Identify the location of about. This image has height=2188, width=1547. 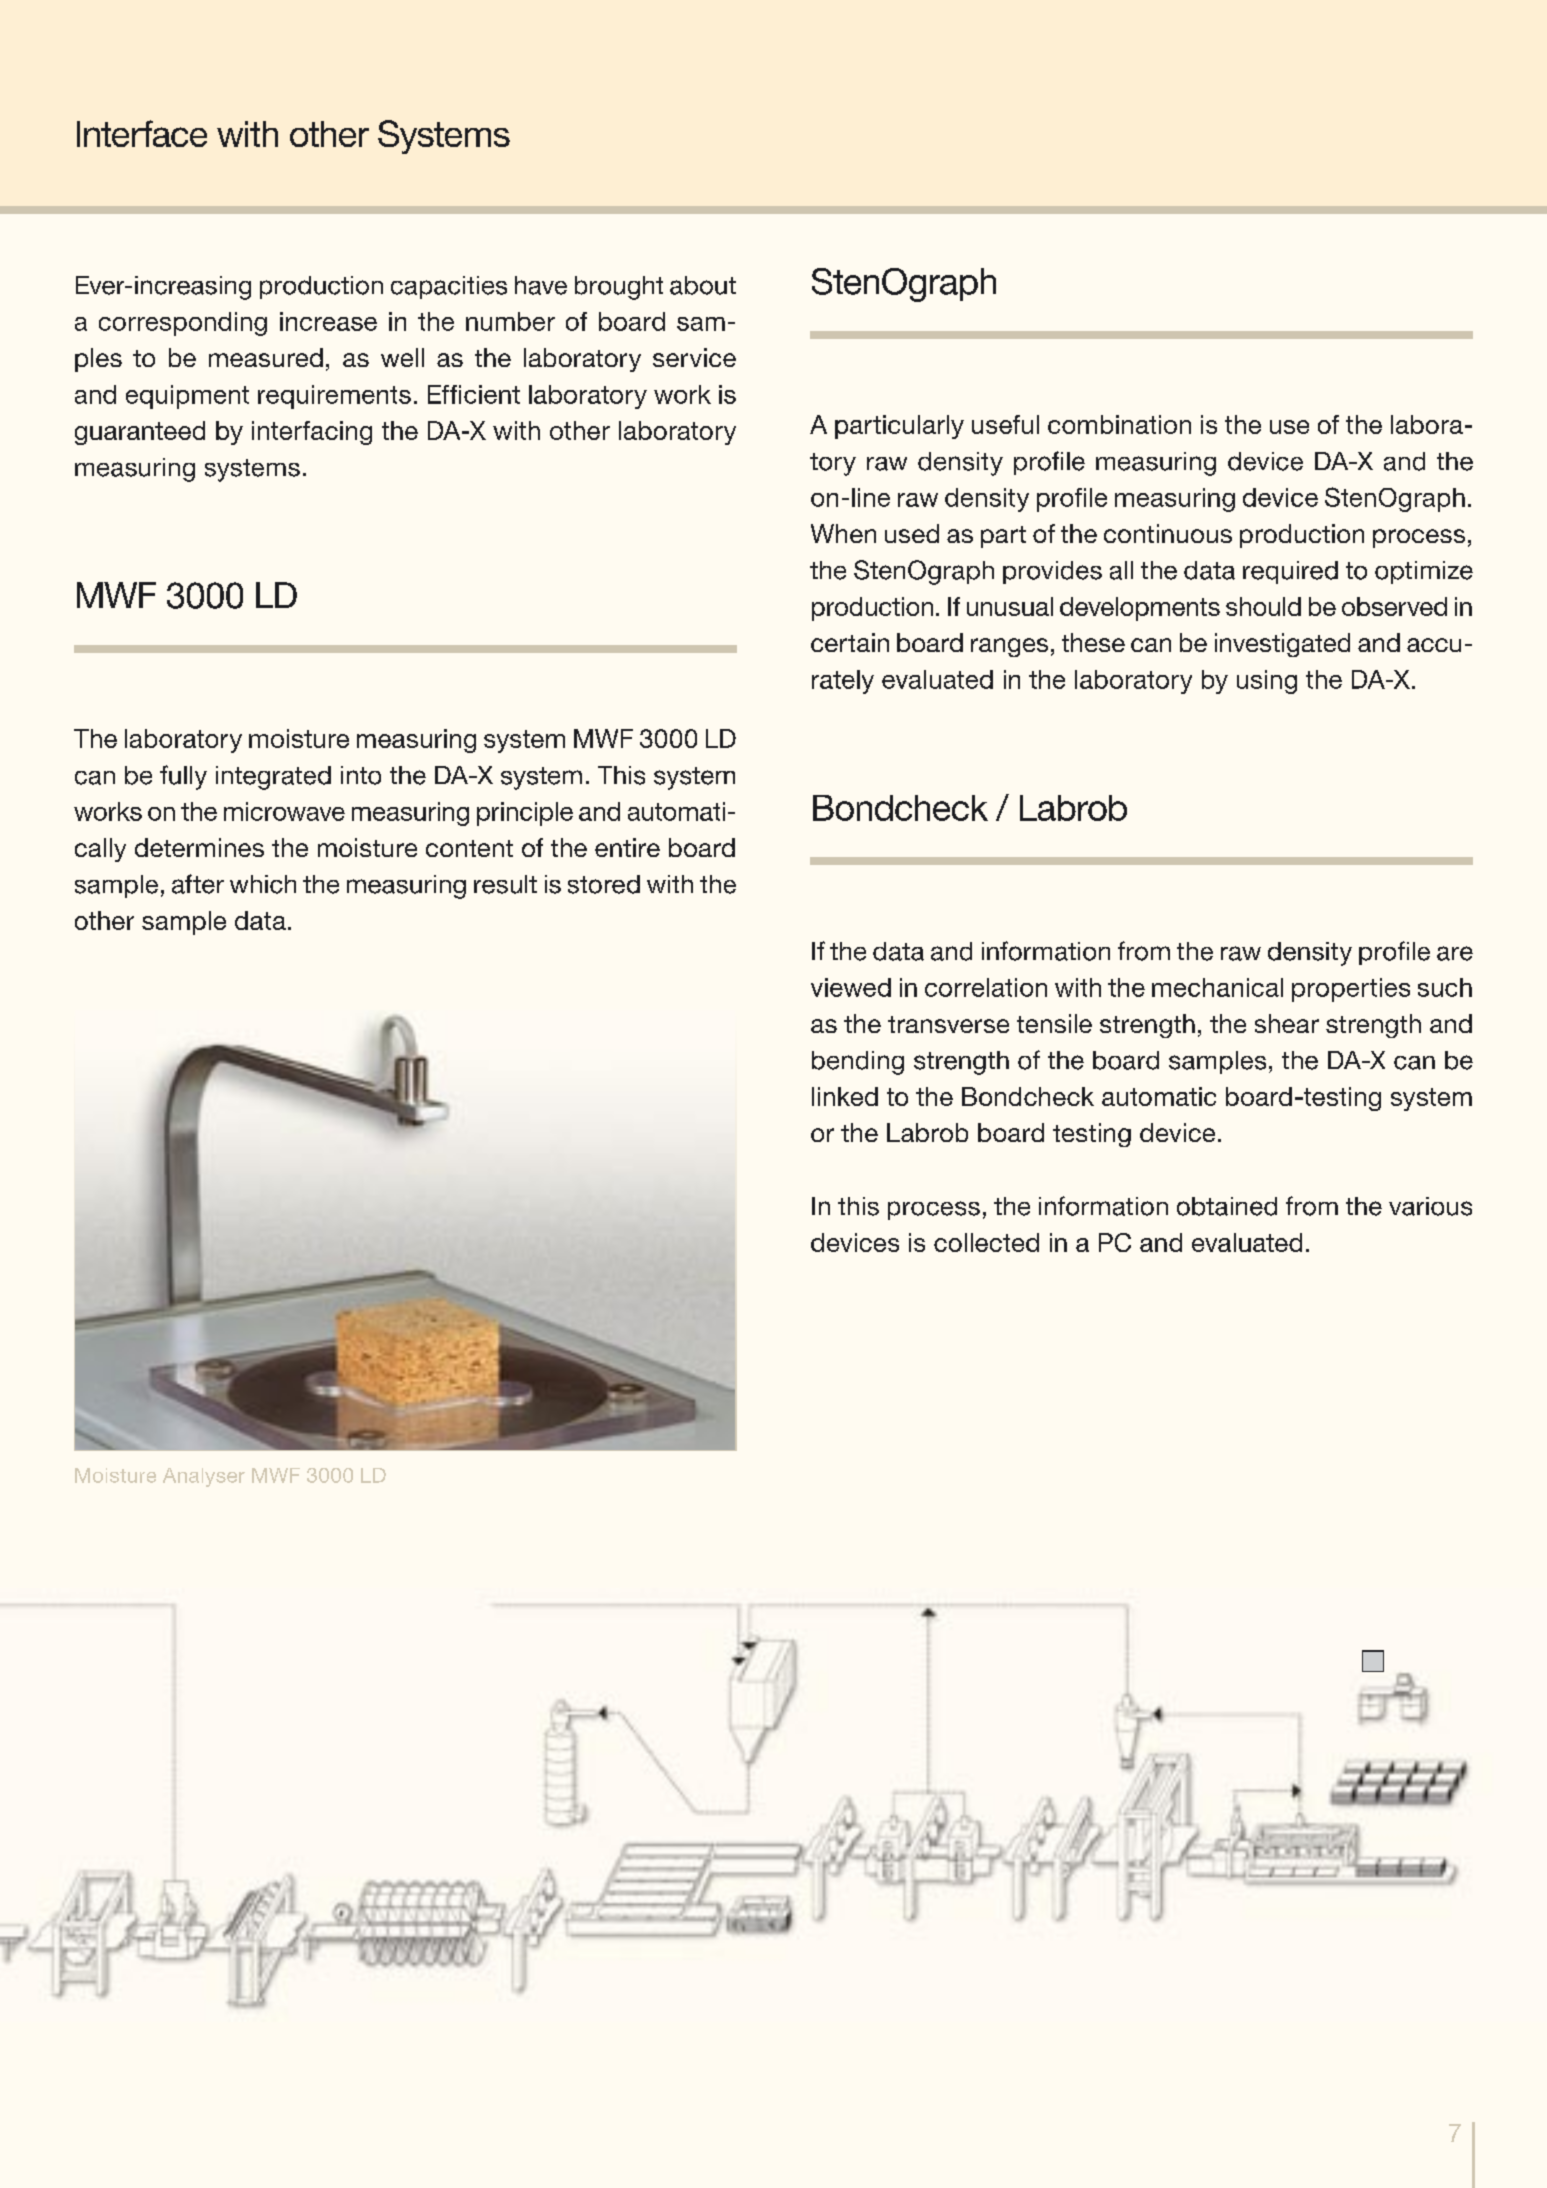
(703, 285).
